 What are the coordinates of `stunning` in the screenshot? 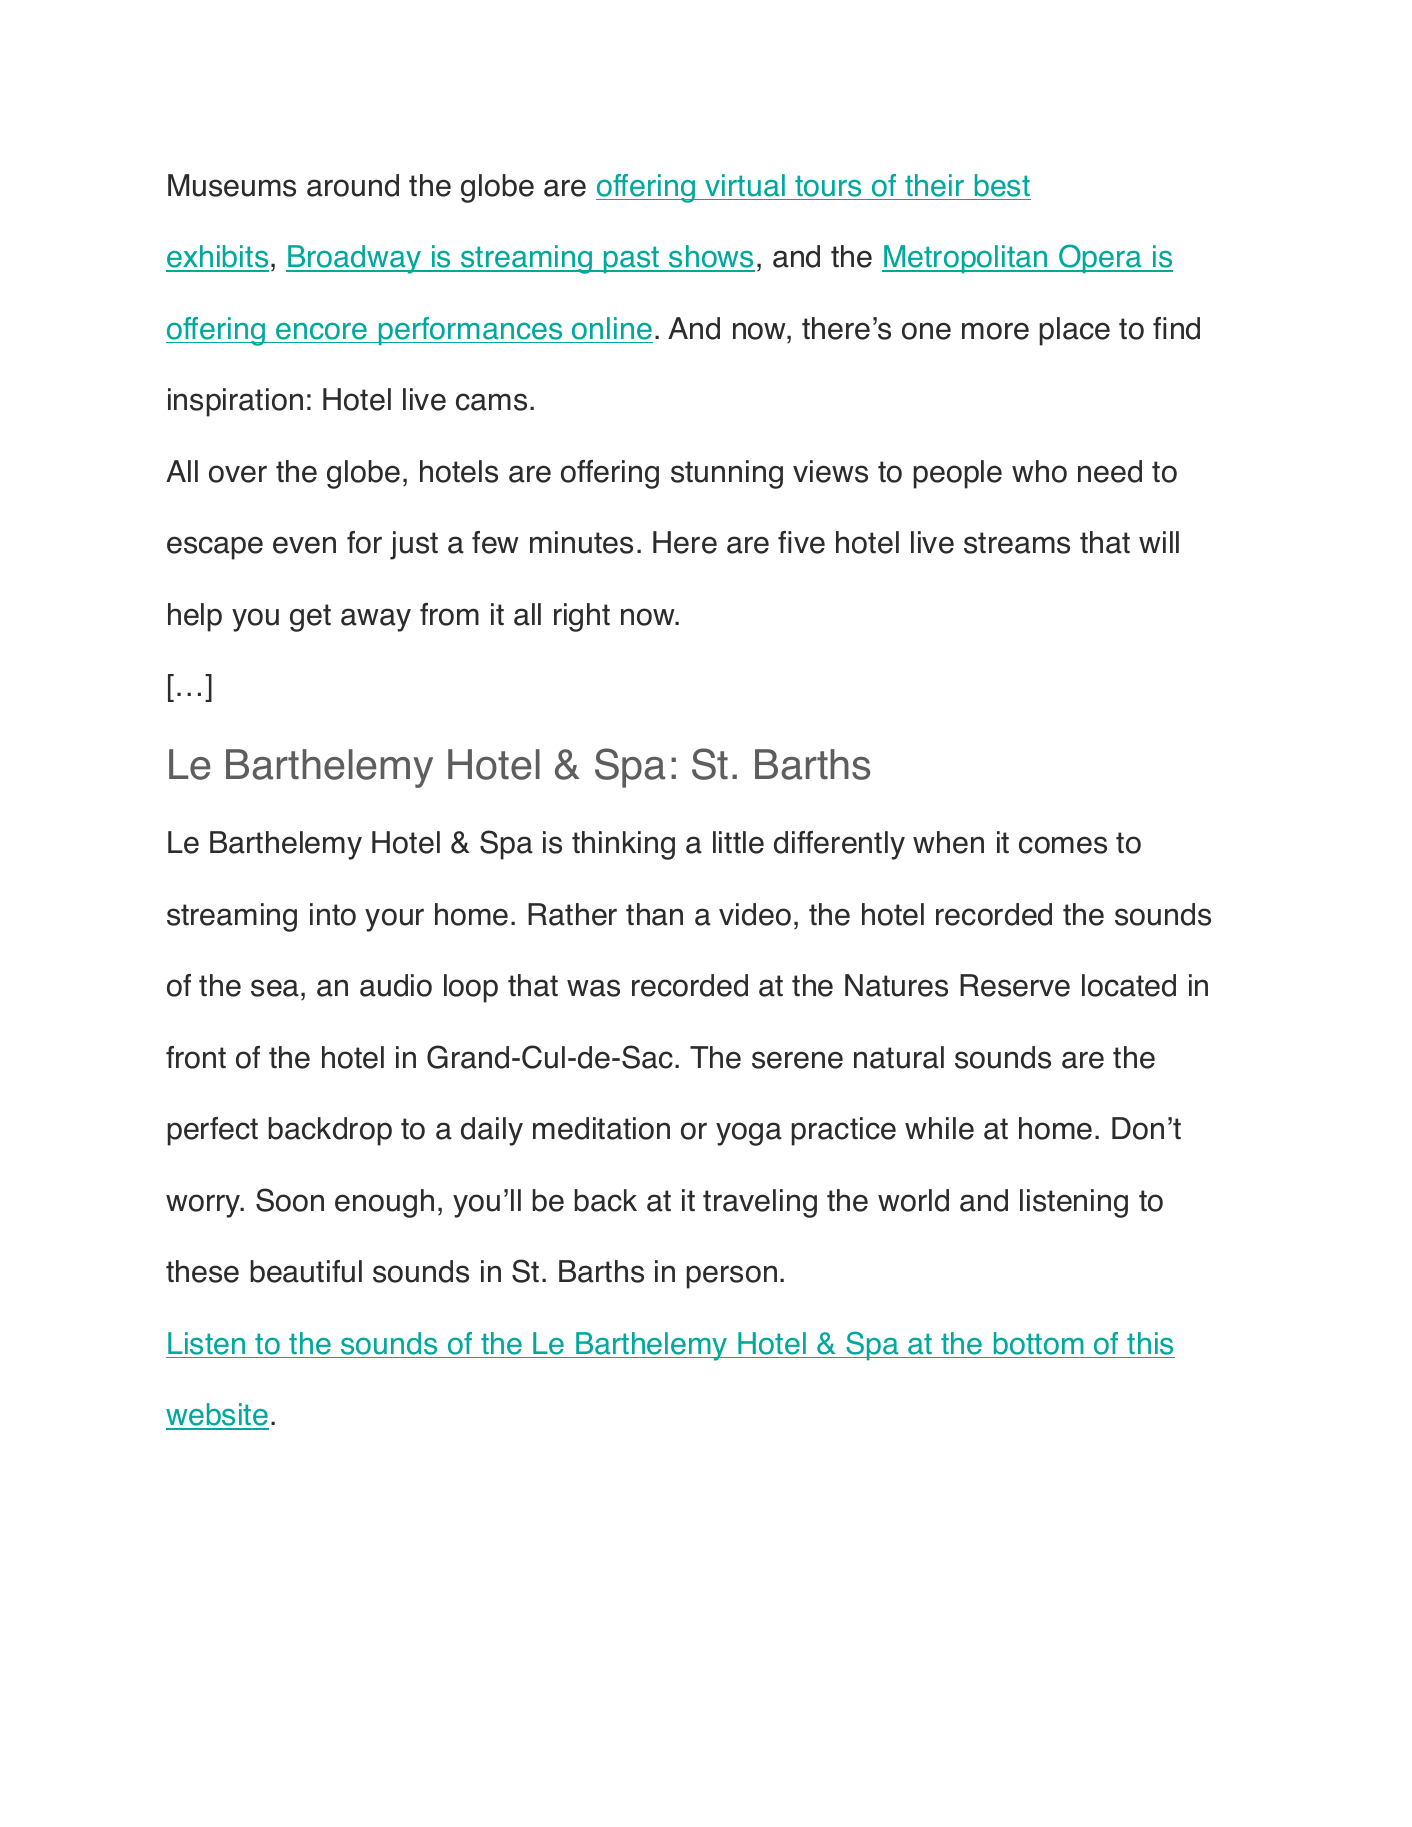 It's located at (727, 474).
